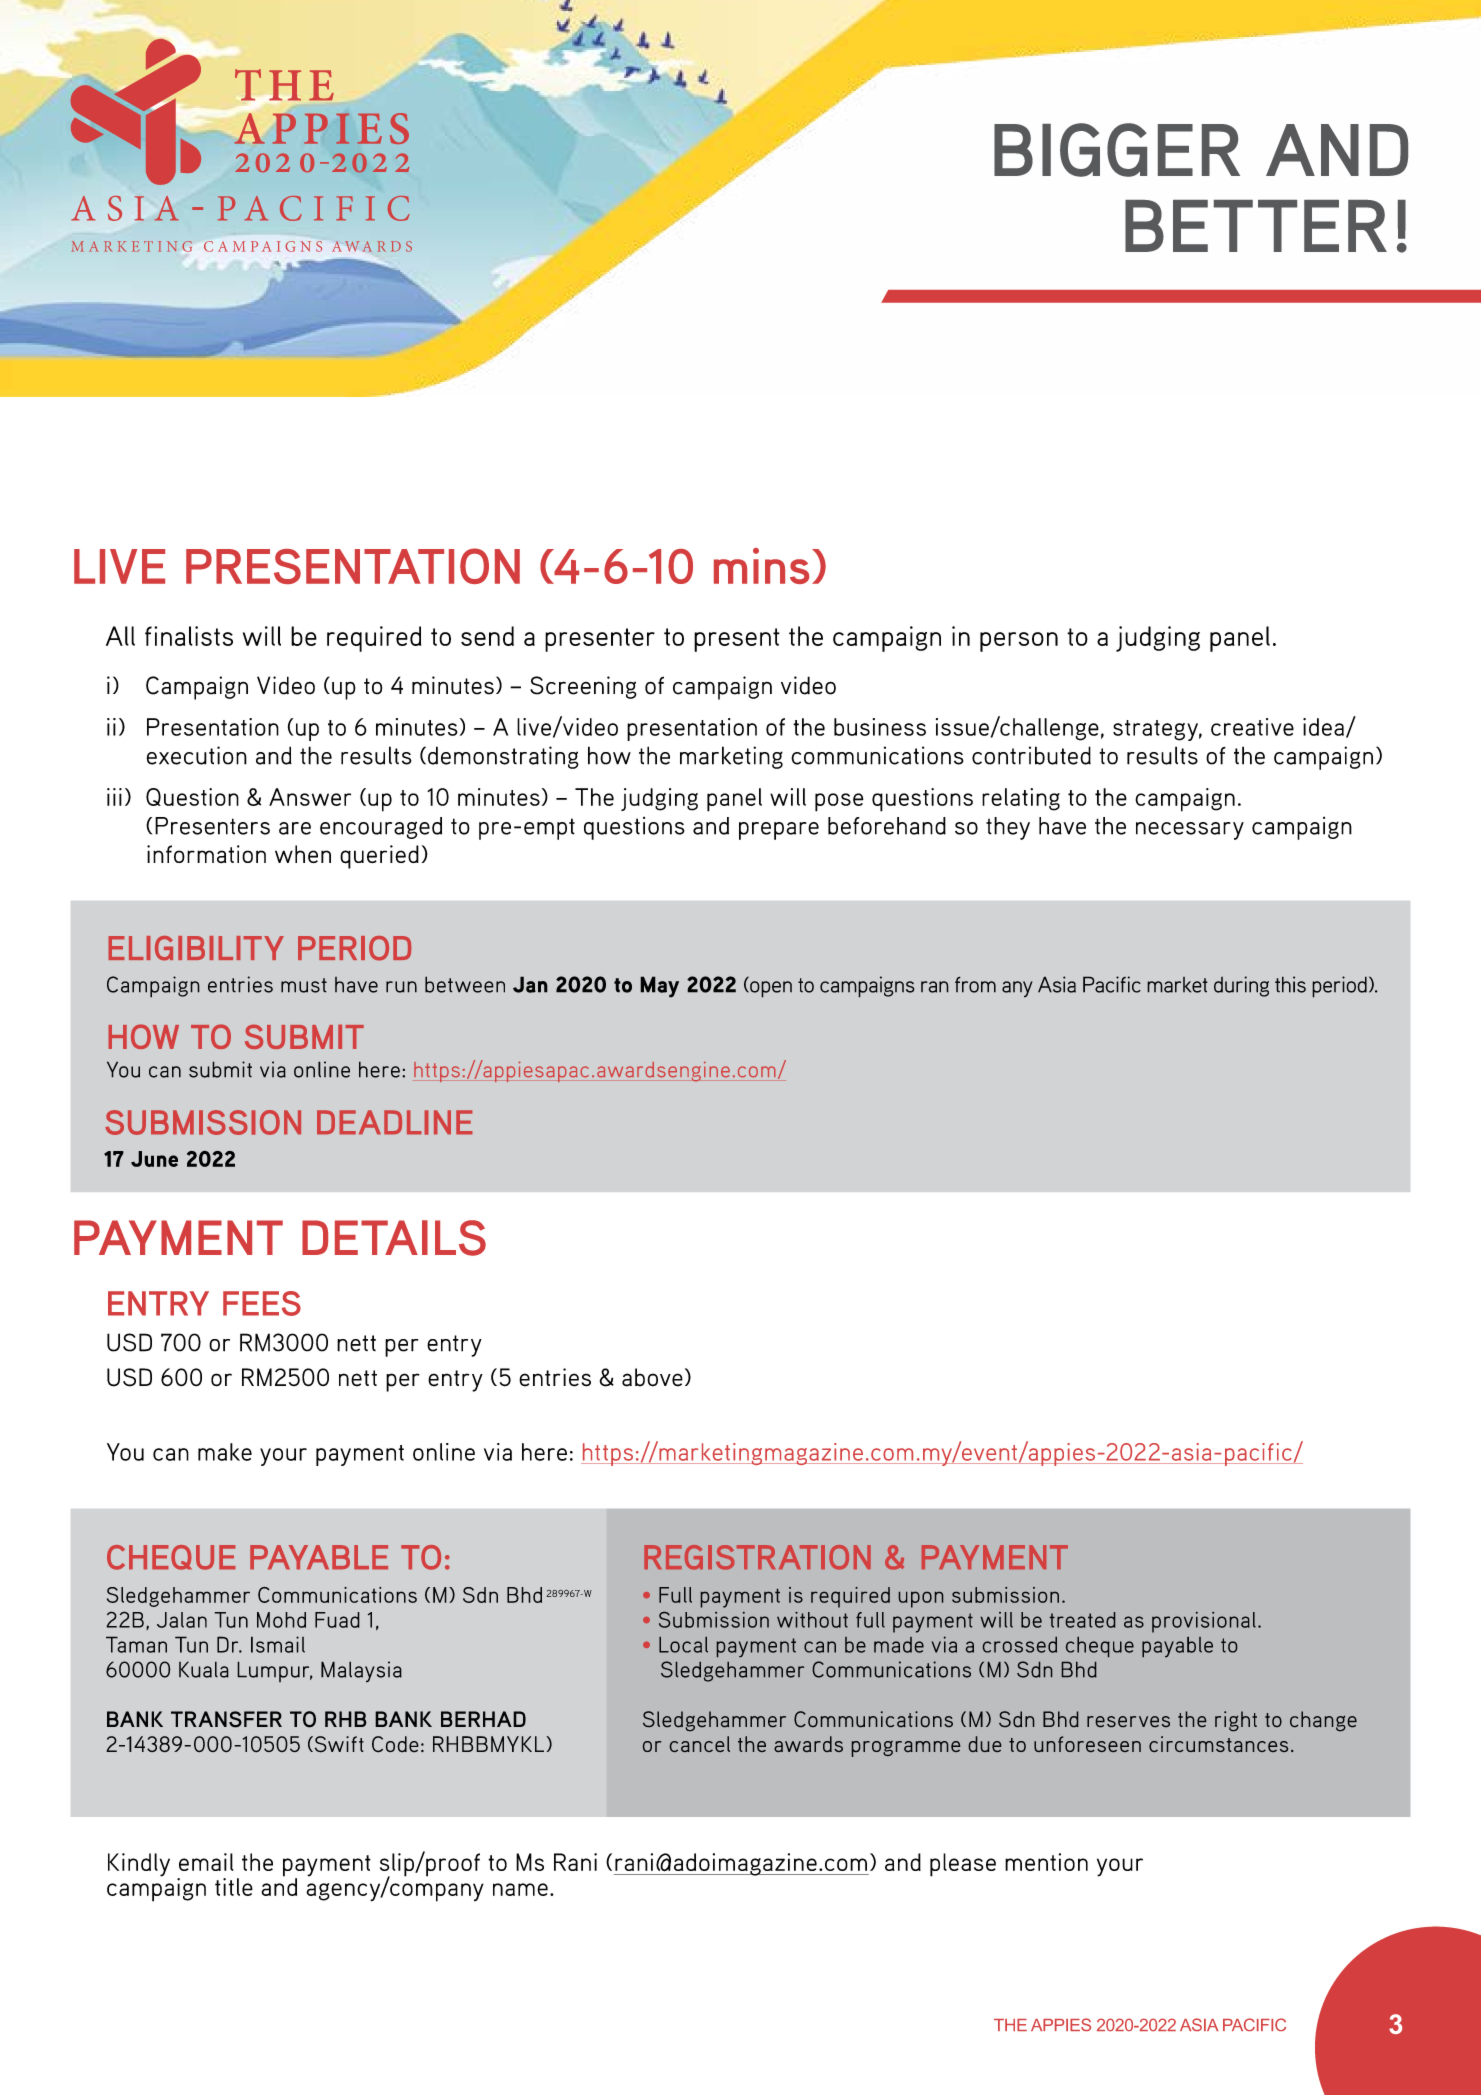 The width and height of the screenshot is (1481, 2095). I want to click on must, so click(304, 985).
